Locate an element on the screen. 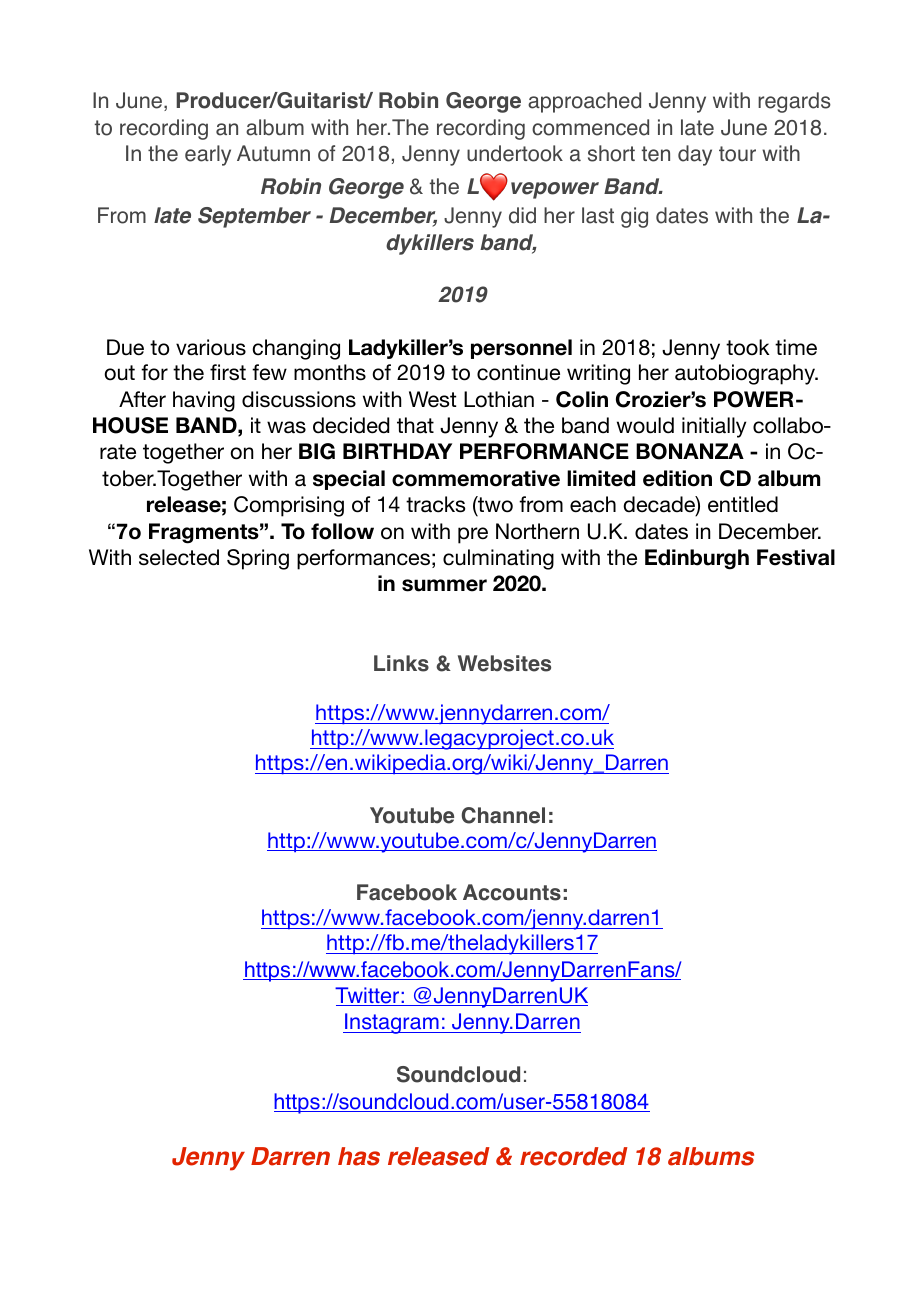 The width and height of the screenshot is (924, 1308). has is located at coordinates (359, 1156).
